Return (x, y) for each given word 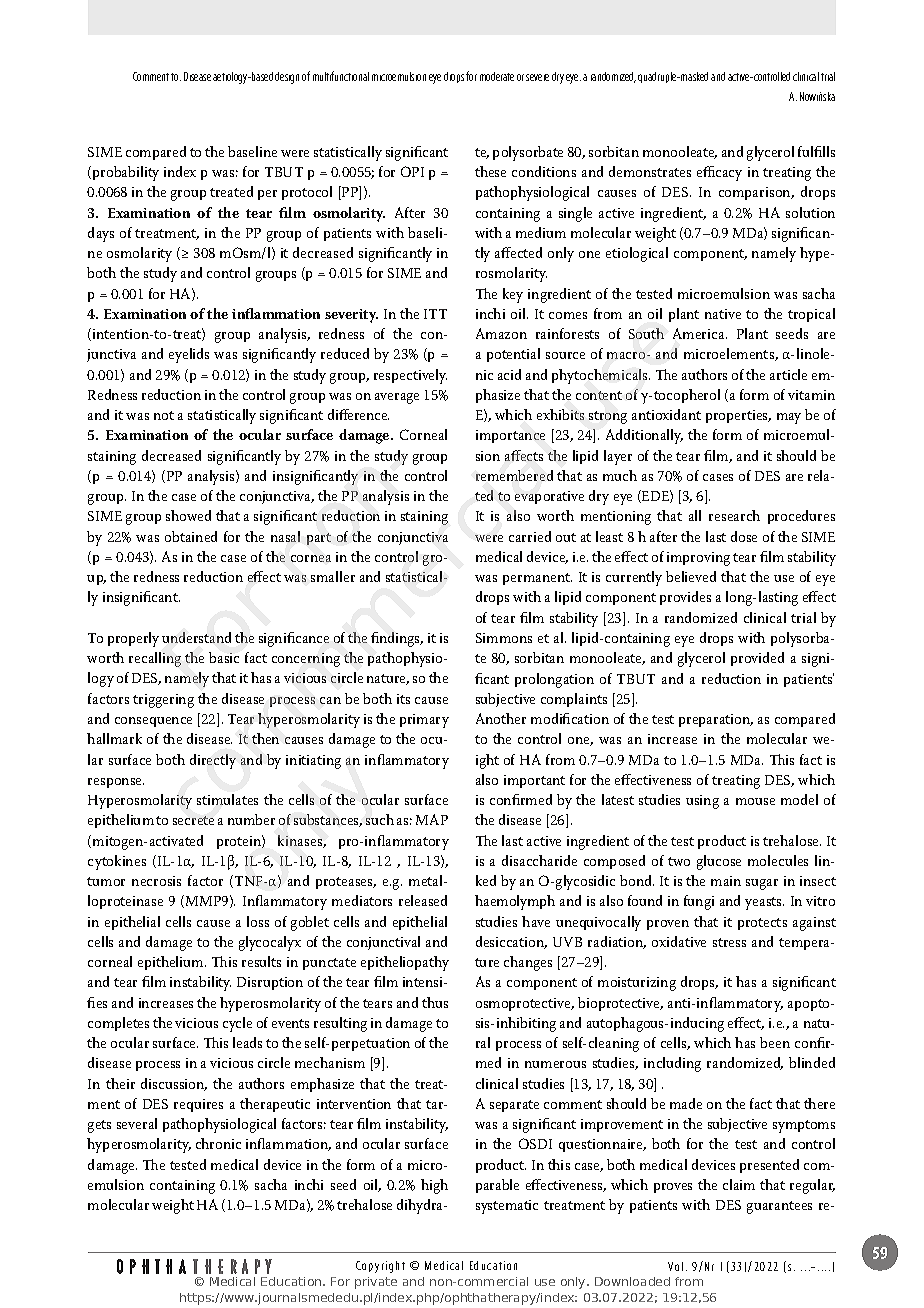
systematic (507, 1207)
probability (126, 173)
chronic (218, 1143)
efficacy (719, 173)
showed (188, 515)
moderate (497, 76)
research (734, 515)
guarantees (779, 1207)
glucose (719, 862)
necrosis (156, 881)
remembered (514, 475)
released (423, 900)
